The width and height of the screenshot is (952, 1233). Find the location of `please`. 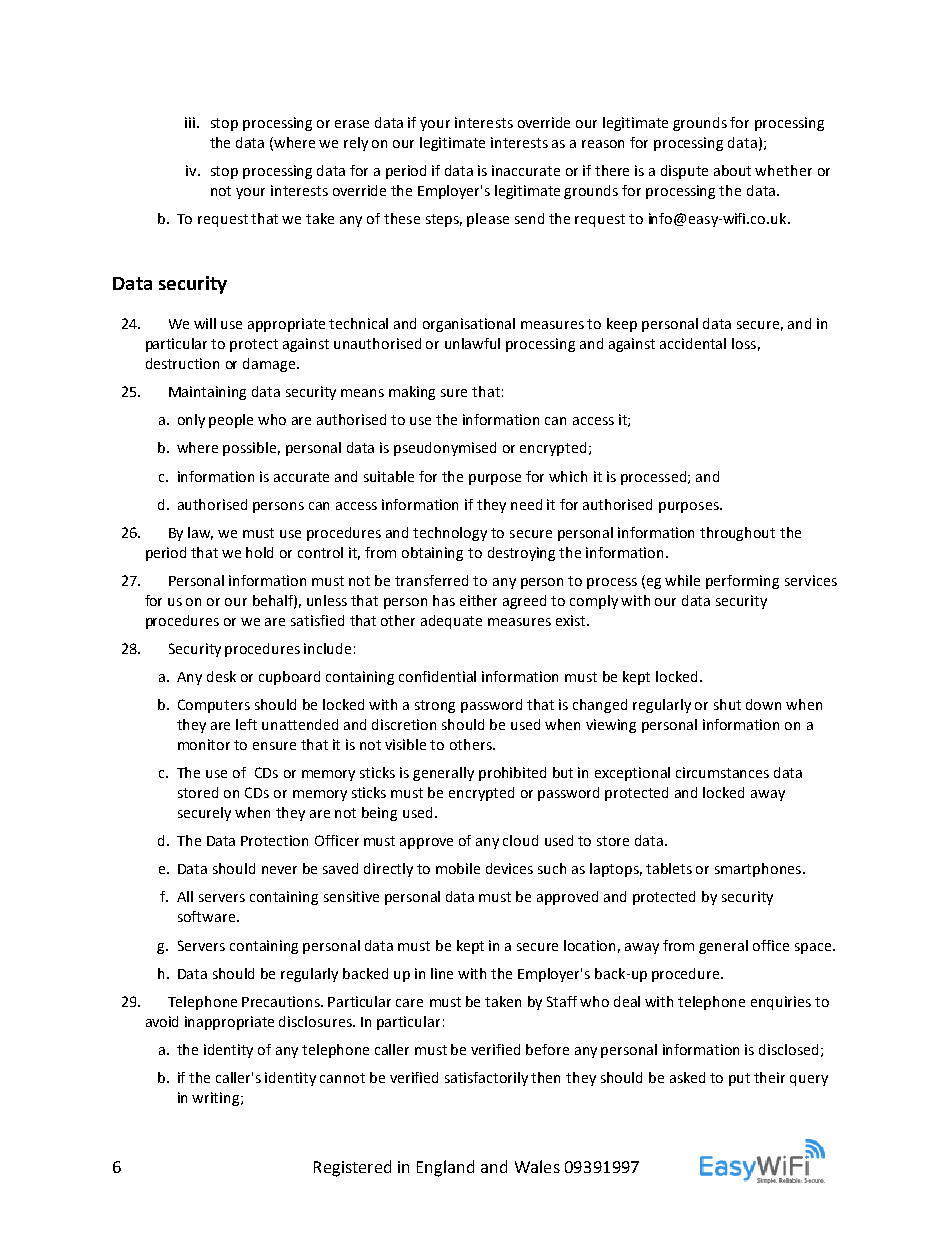

please is located at coordinates (488, 220).
